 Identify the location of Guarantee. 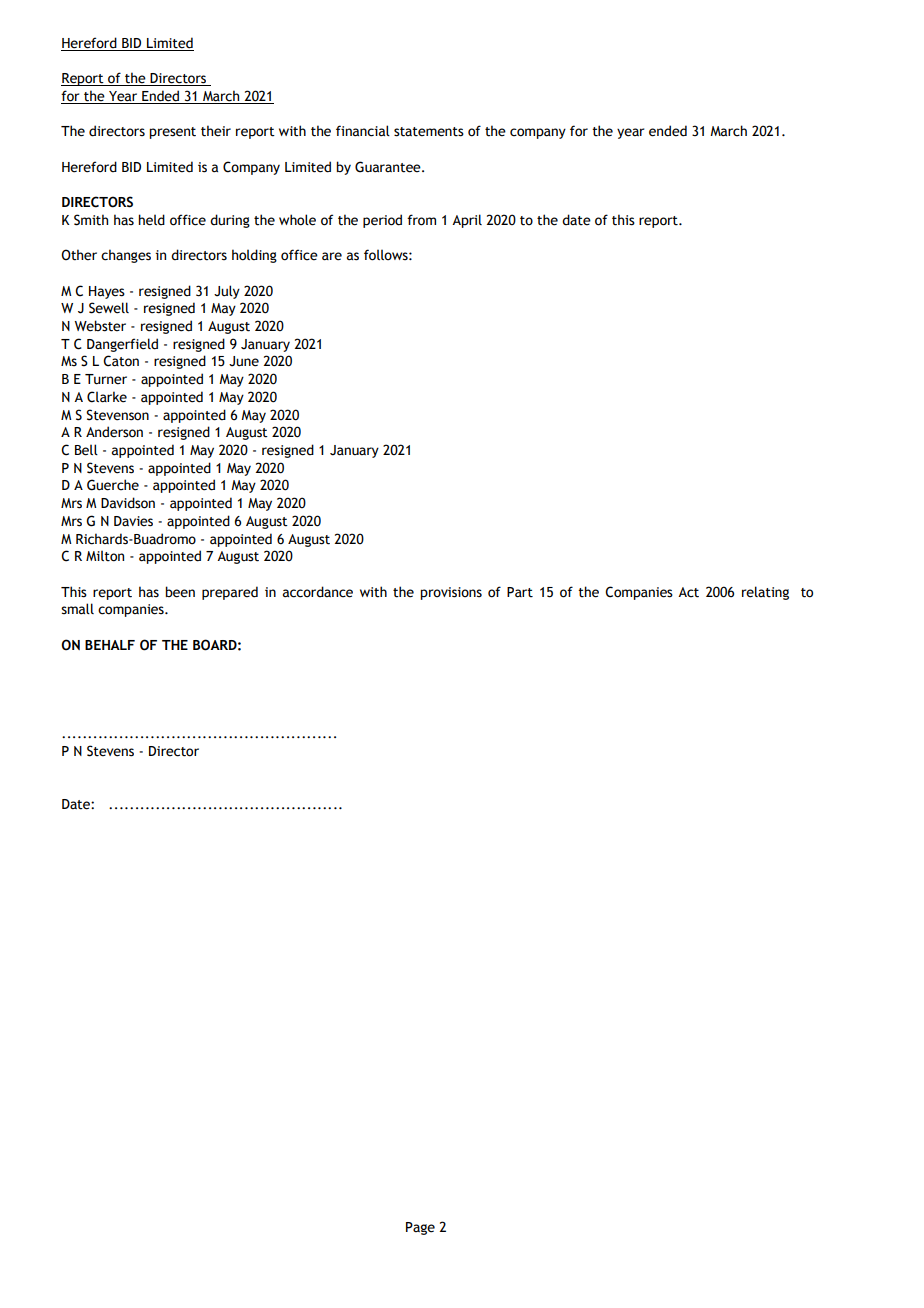
(389, 167).
